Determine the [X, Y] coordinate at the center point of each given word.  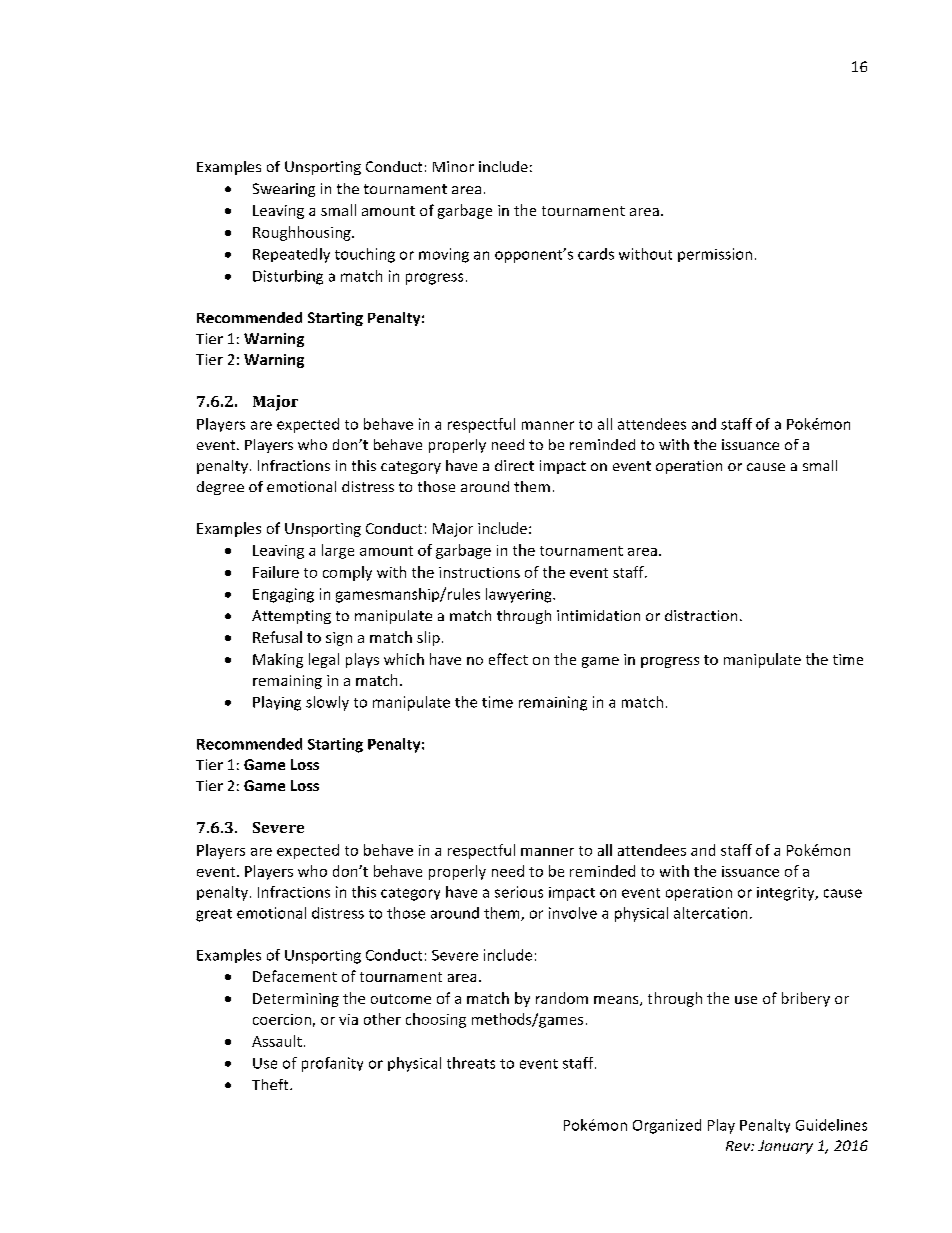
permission [715, 255]
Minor [453, 166]
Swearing [284, 190]
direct [514, 465]
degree [220, 488]
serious [519, 892]
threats [471, 1063]
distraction [701, 615]
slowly [327, 703]
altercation [710, 913]
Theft [271, 1084]
